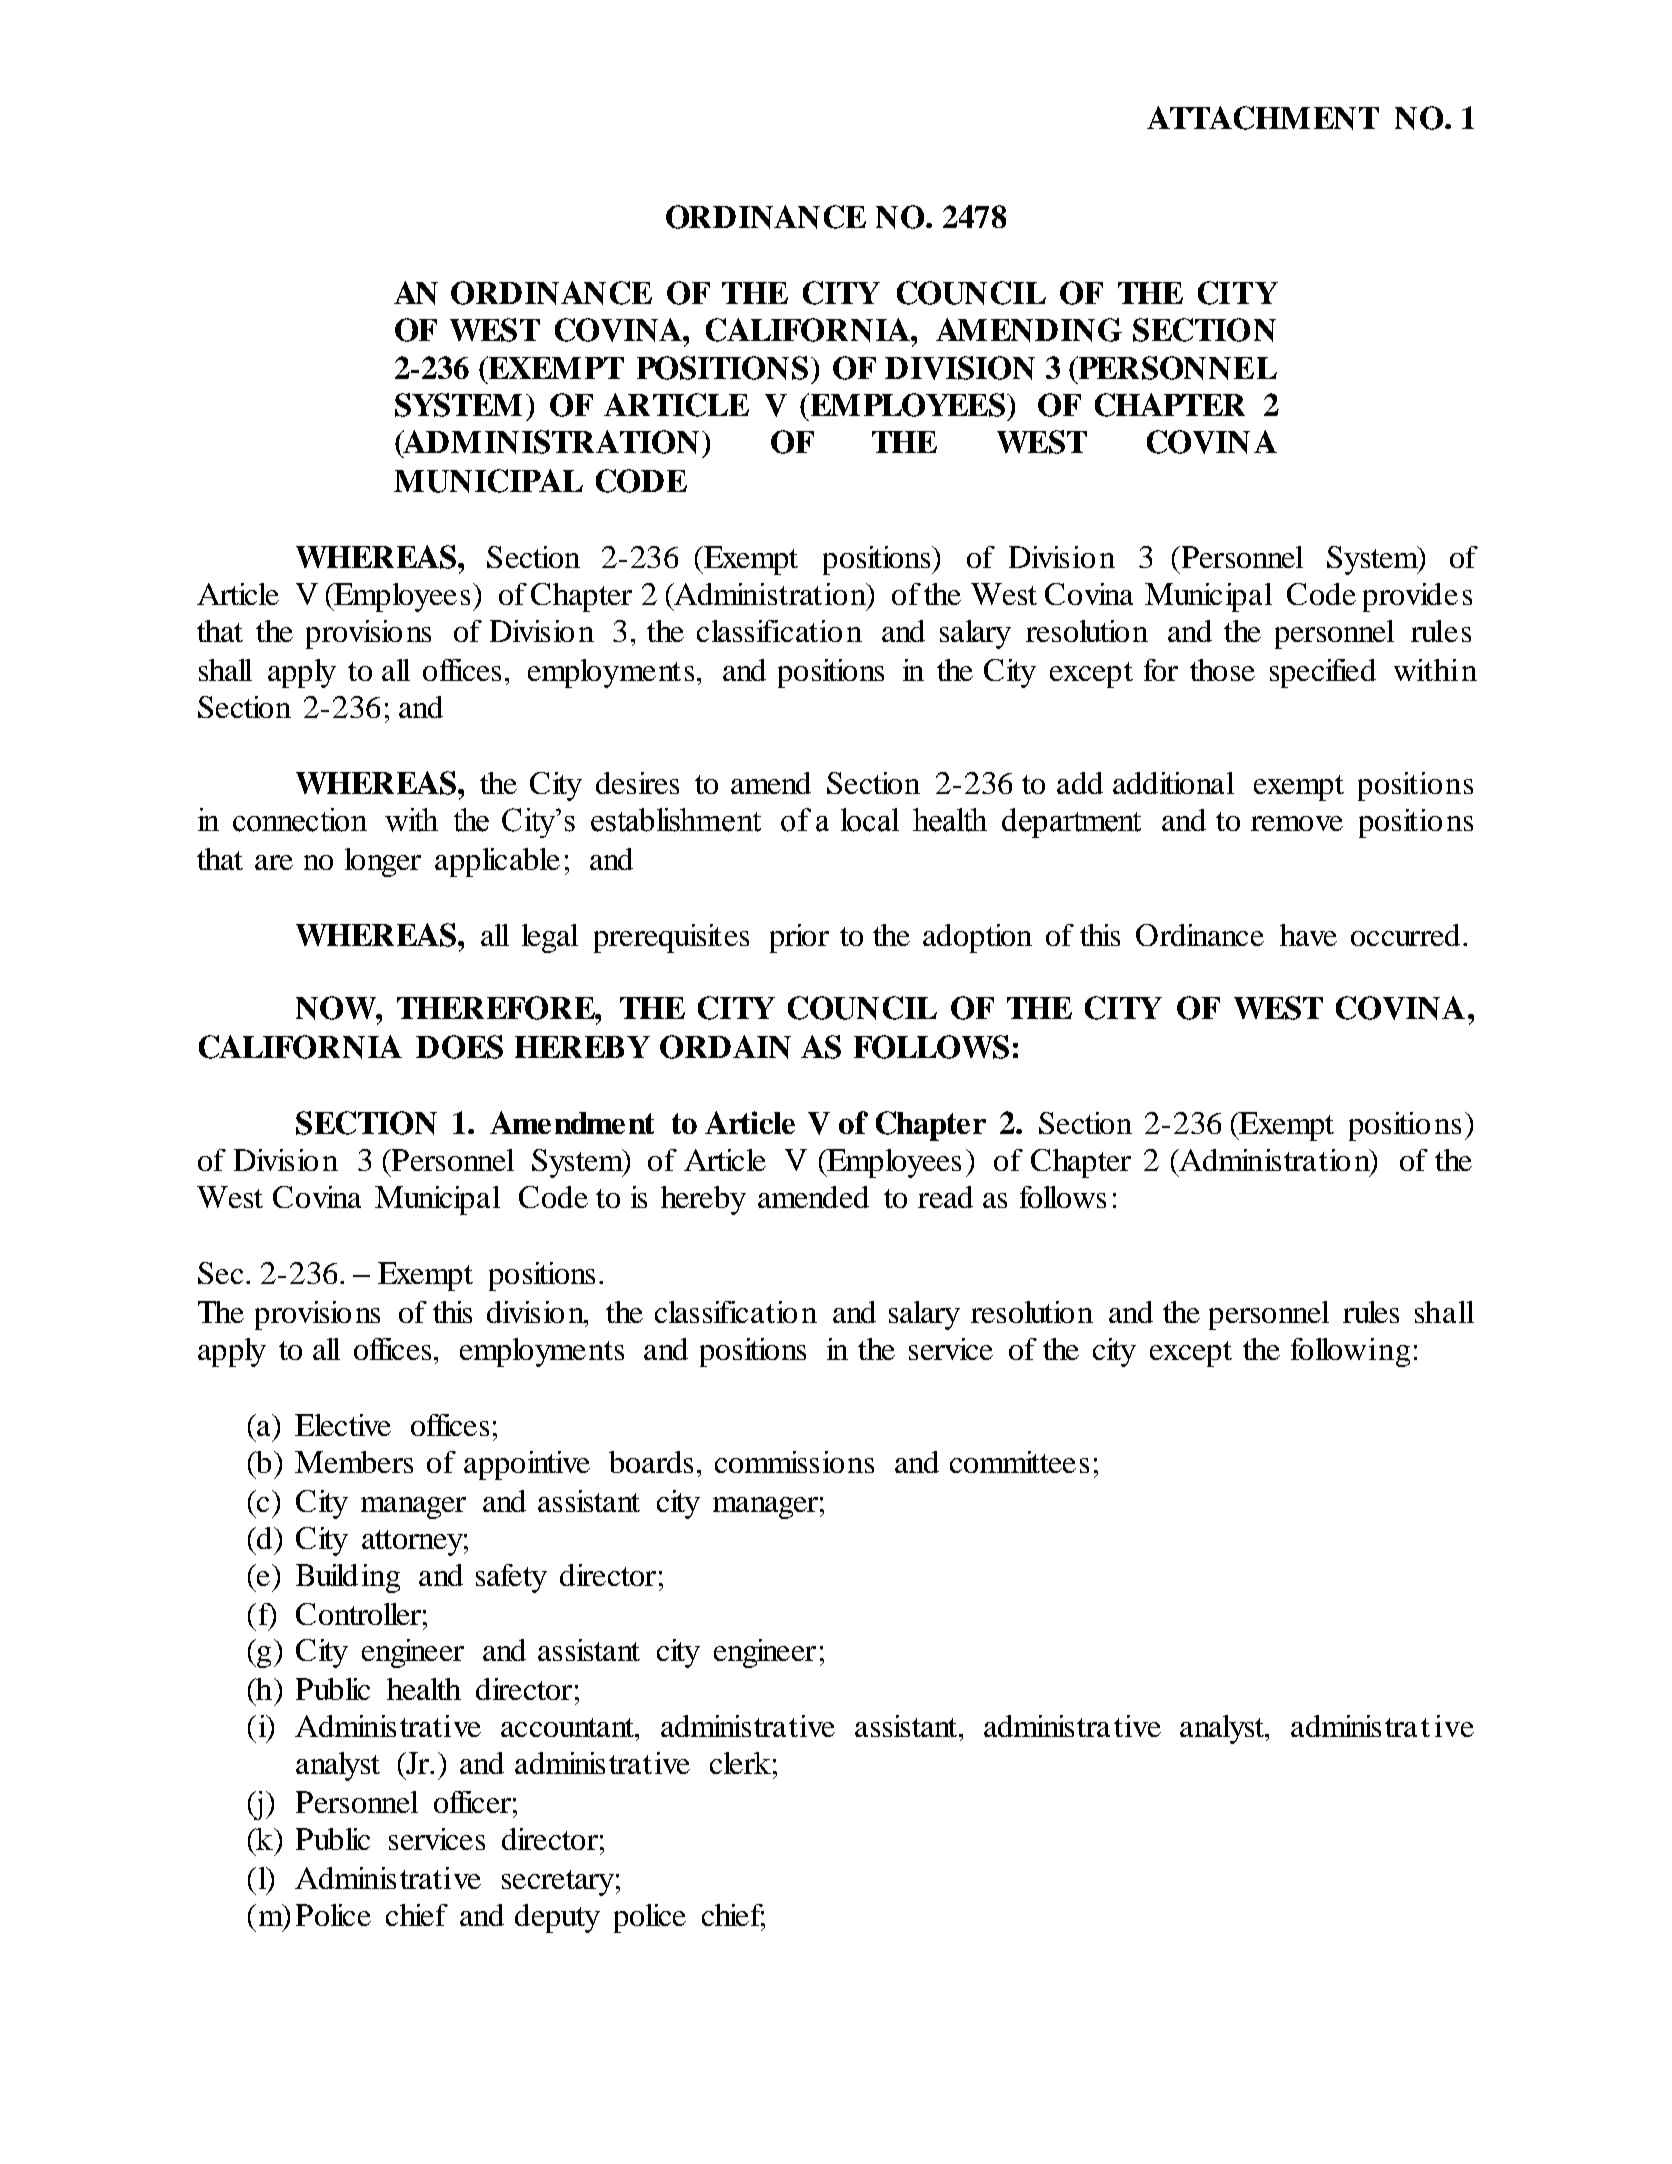 The width and height of the page is (1672, 2164). Describe the element at coordinates (1417, 597) in the page. I see `provides` at that location.
